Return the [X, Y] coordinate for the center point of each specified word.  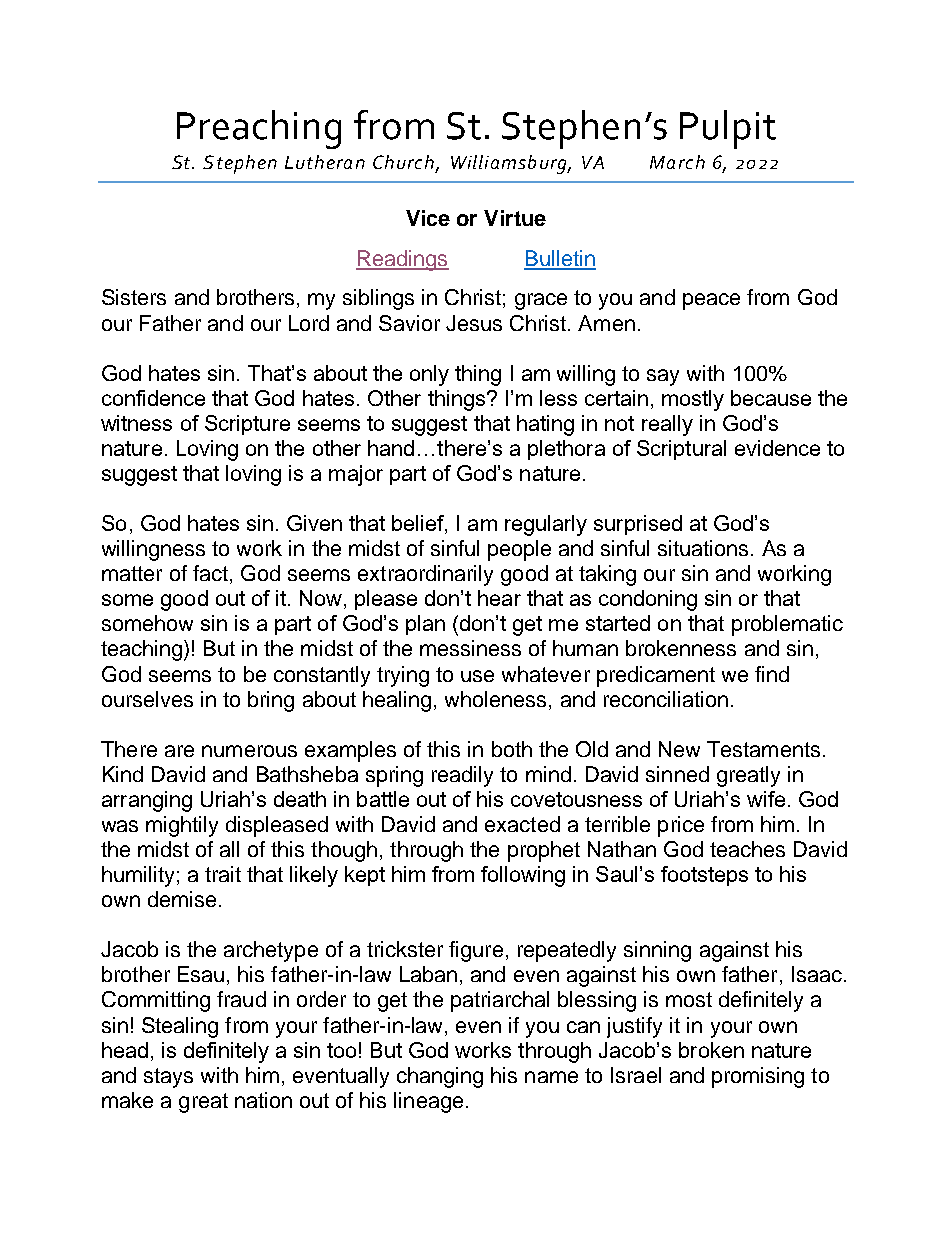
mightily [182, 826]
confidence [153, 398]
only [429, 375]
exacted [522, 824]
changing [440, 1077]
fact [210, 573]
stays [168, 1078]
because [771, 398]
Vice [428, 218]
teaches [747, 849]
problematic [787, 625]
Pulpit [728, 129]
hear [499, 598]
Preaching [259, 129]
